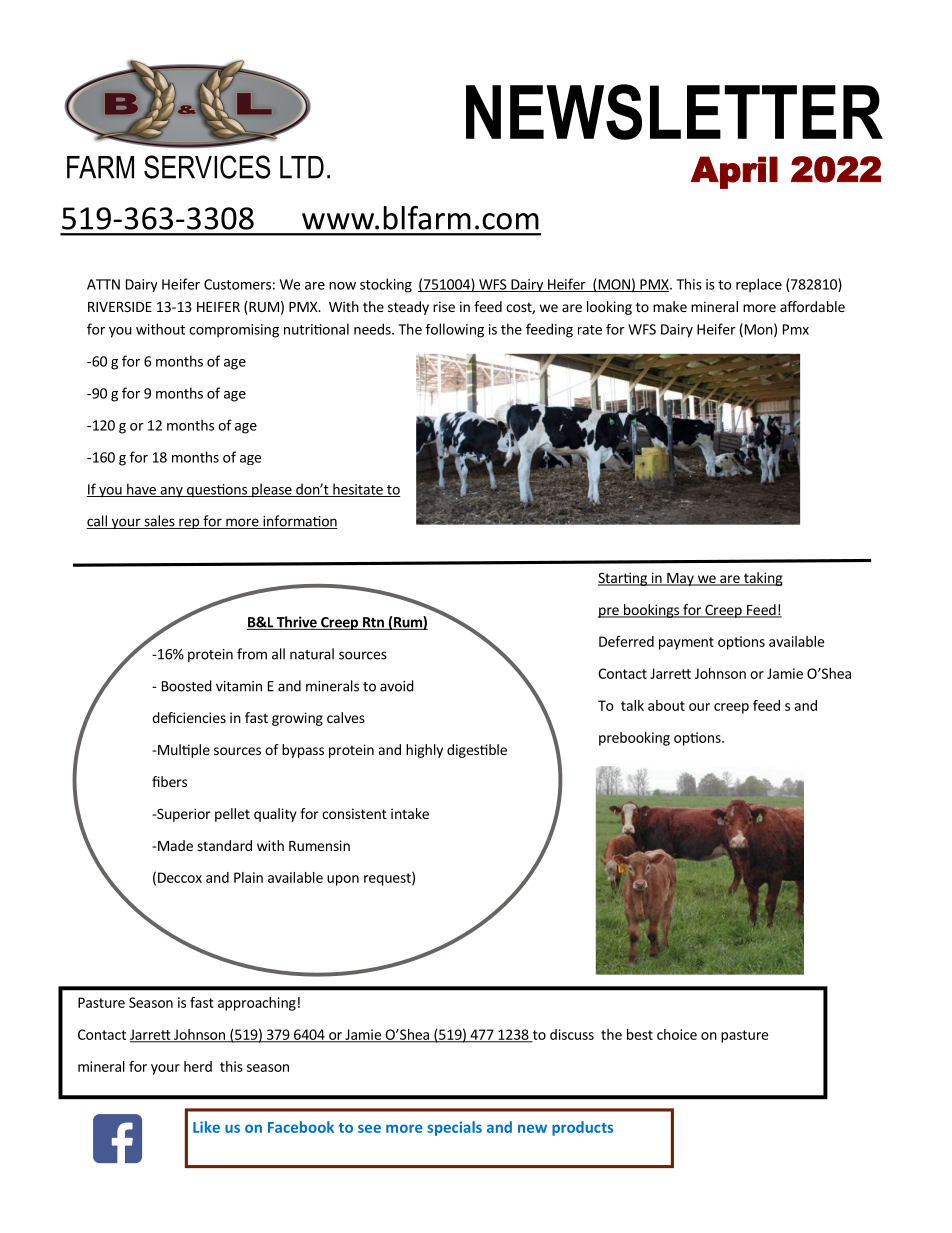 The image size is (952, 1233). I want to click on Rtn, so click(373, 623).
